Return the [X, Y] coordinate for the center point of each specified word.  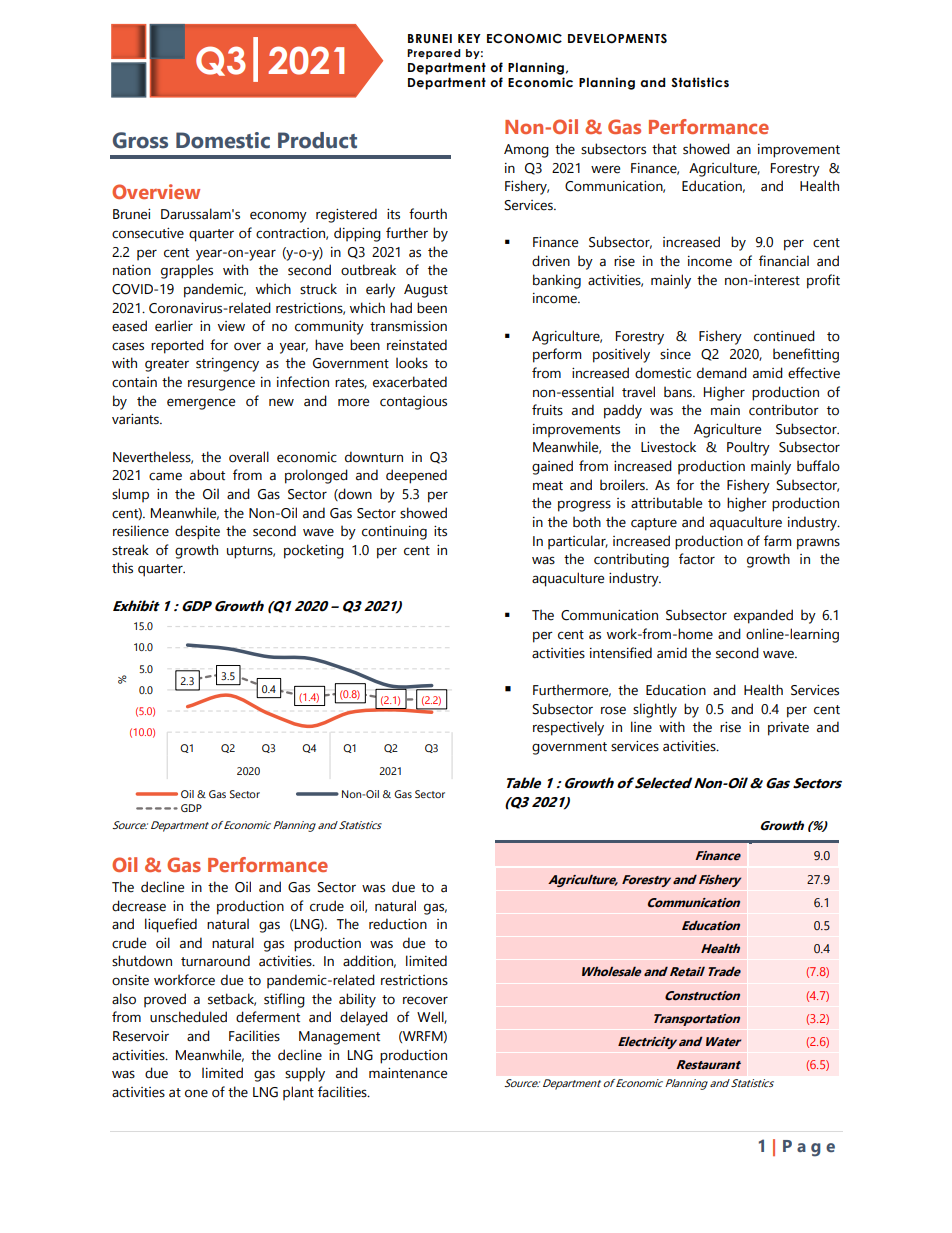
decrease [139, 906]
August [426, 291]
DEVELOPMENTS [617, 39]
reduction [398, 924]
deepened [416, 476]
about [207, 475]
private [788, 729]
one [196, 1093]
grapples [187, 271]
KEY [469, 38]
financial [784, 261]
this [122, 568]
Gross [140, 140]
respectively [568, 728]
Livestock [668, 447]
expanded [763, 616]
